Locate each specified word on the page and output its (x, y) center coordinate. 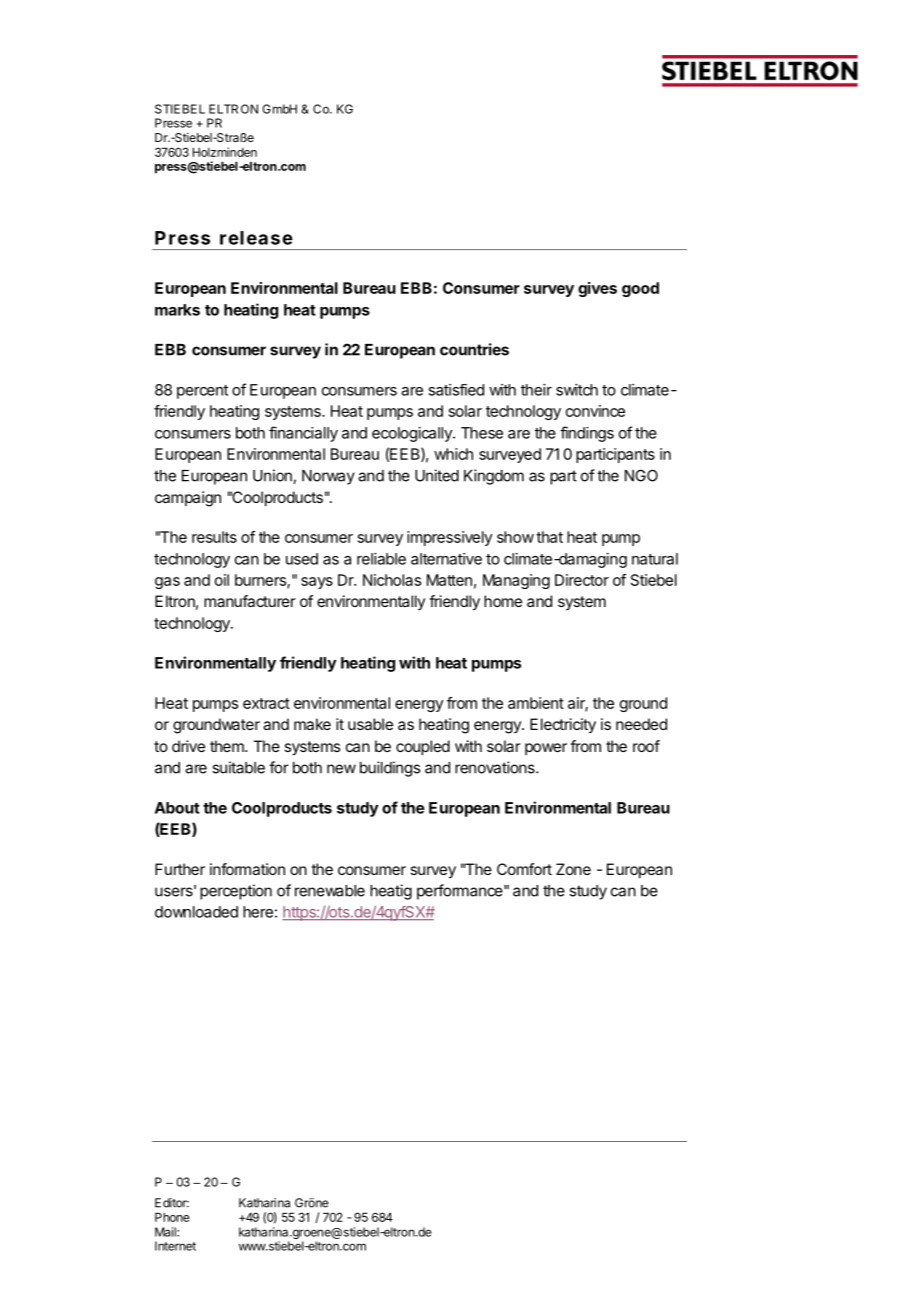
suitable (238, 767)
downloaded (196, 912)
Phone (172, 1217)
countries (474, 349)
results (214, 537)
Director (582, 580)
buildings (390, 769)
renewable (330, 891)
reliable (381, 559)
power (546, 749)
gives (597, 289)
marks (177, 310)
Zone (573, 869)
